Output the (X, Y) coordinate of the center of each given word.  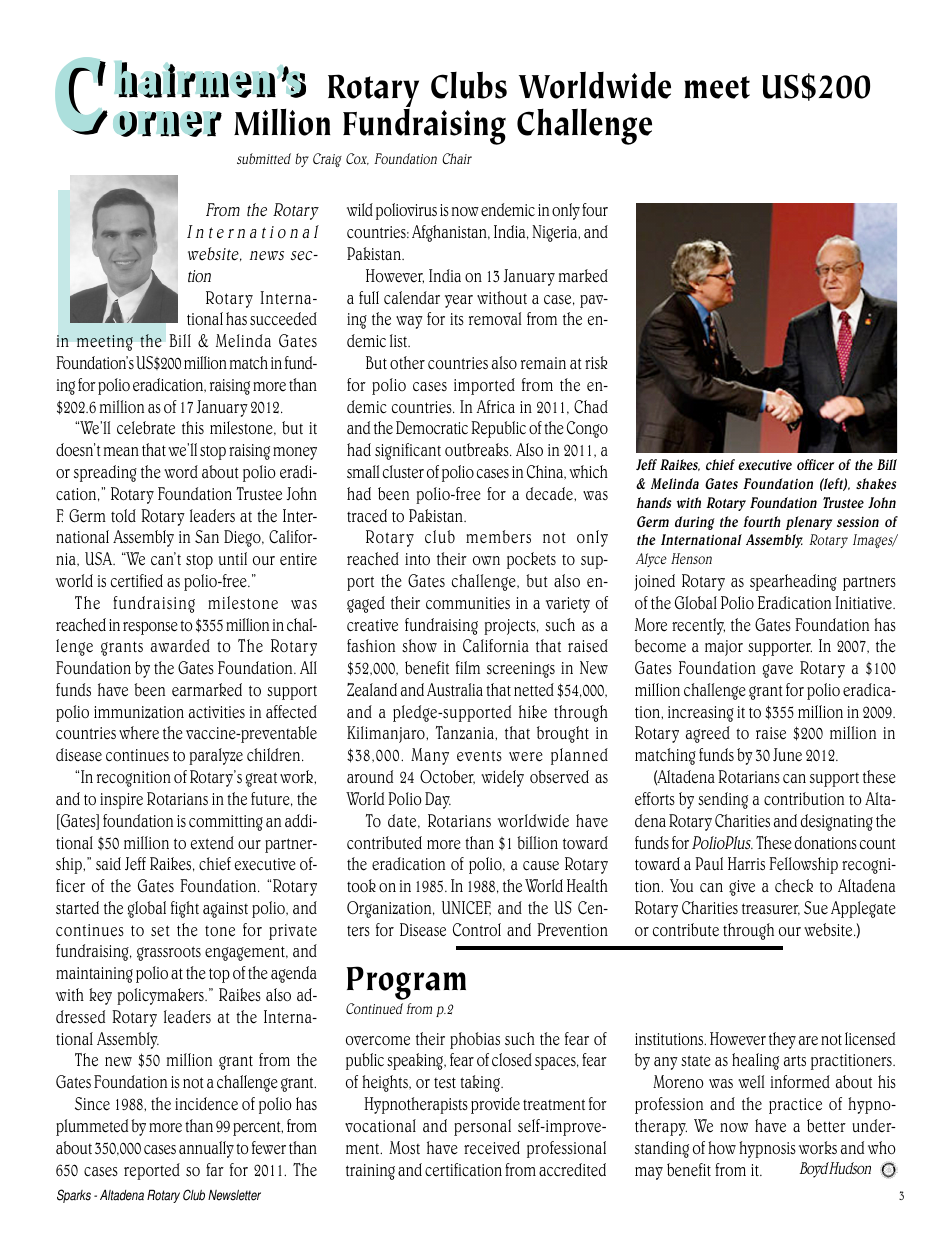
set (160, 931)
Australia (455, 690)
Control (477, 930)
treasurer (771, 909)
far (215, 1169)
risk (596, 362)
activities (217, 712)
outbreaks (478, 450)
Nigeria (556, 233)
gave (778, 671)
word (181, 471)
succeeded (283, 319)
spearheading (793, 582)
